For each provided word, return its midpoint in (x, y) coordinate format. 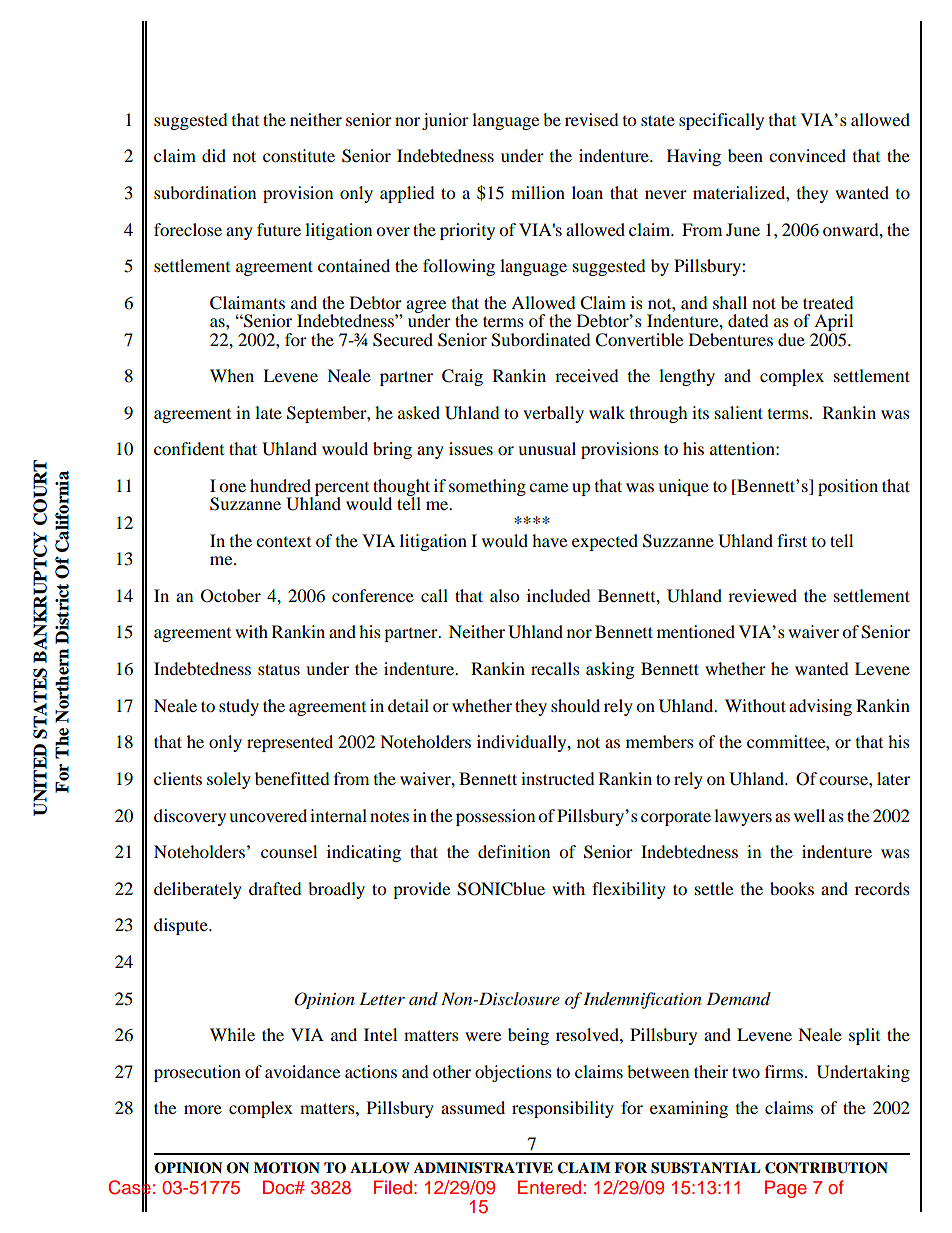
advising (820, 707)
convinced (807, 155)
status (279, 669)
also (504, 595)
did (214, 155)
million (538, 192)
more (203, 1109)
